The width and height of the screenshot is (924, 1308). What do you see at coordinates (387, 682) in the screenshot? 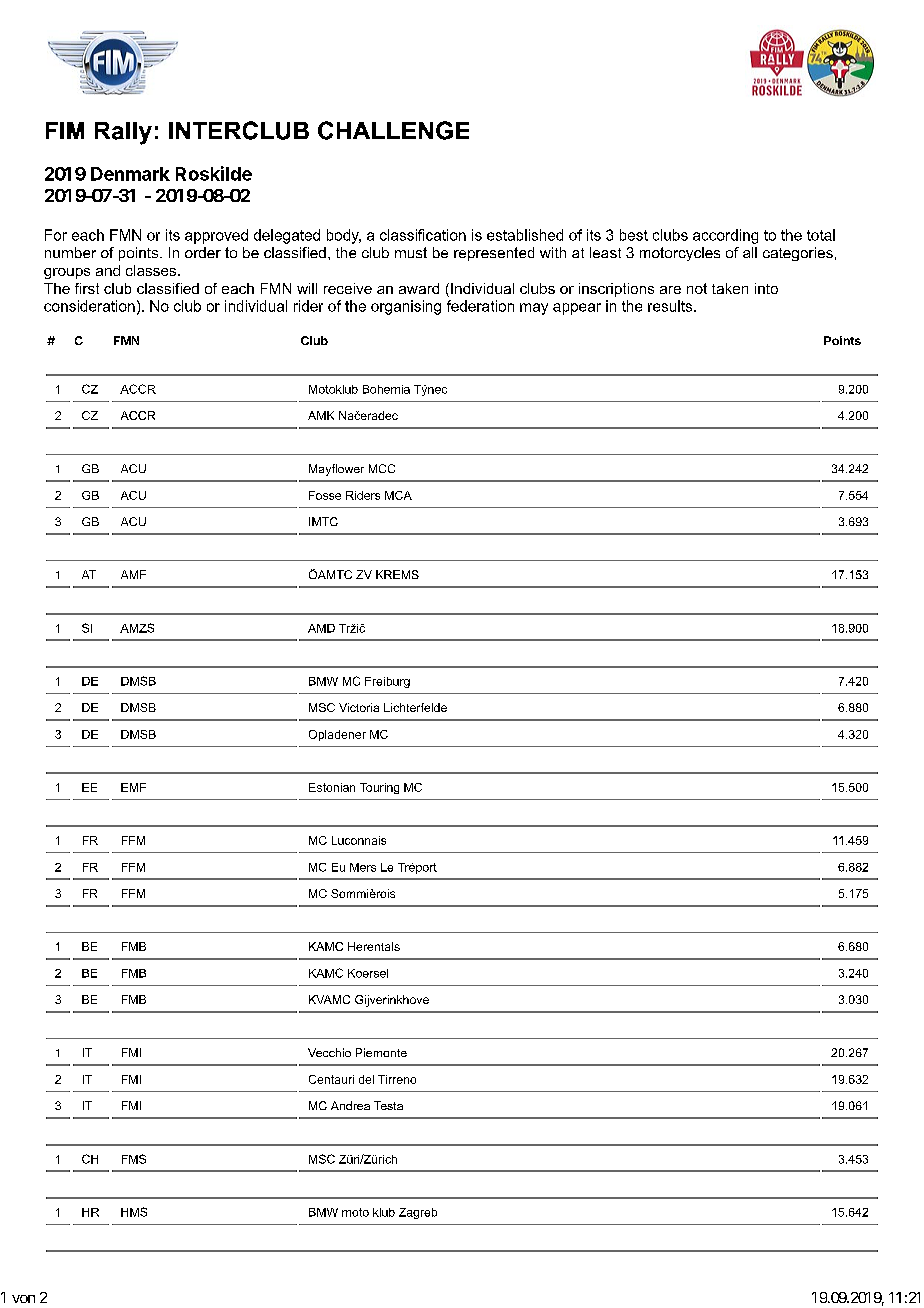
I see `Freiburg` at bounding box center [387, 682].
